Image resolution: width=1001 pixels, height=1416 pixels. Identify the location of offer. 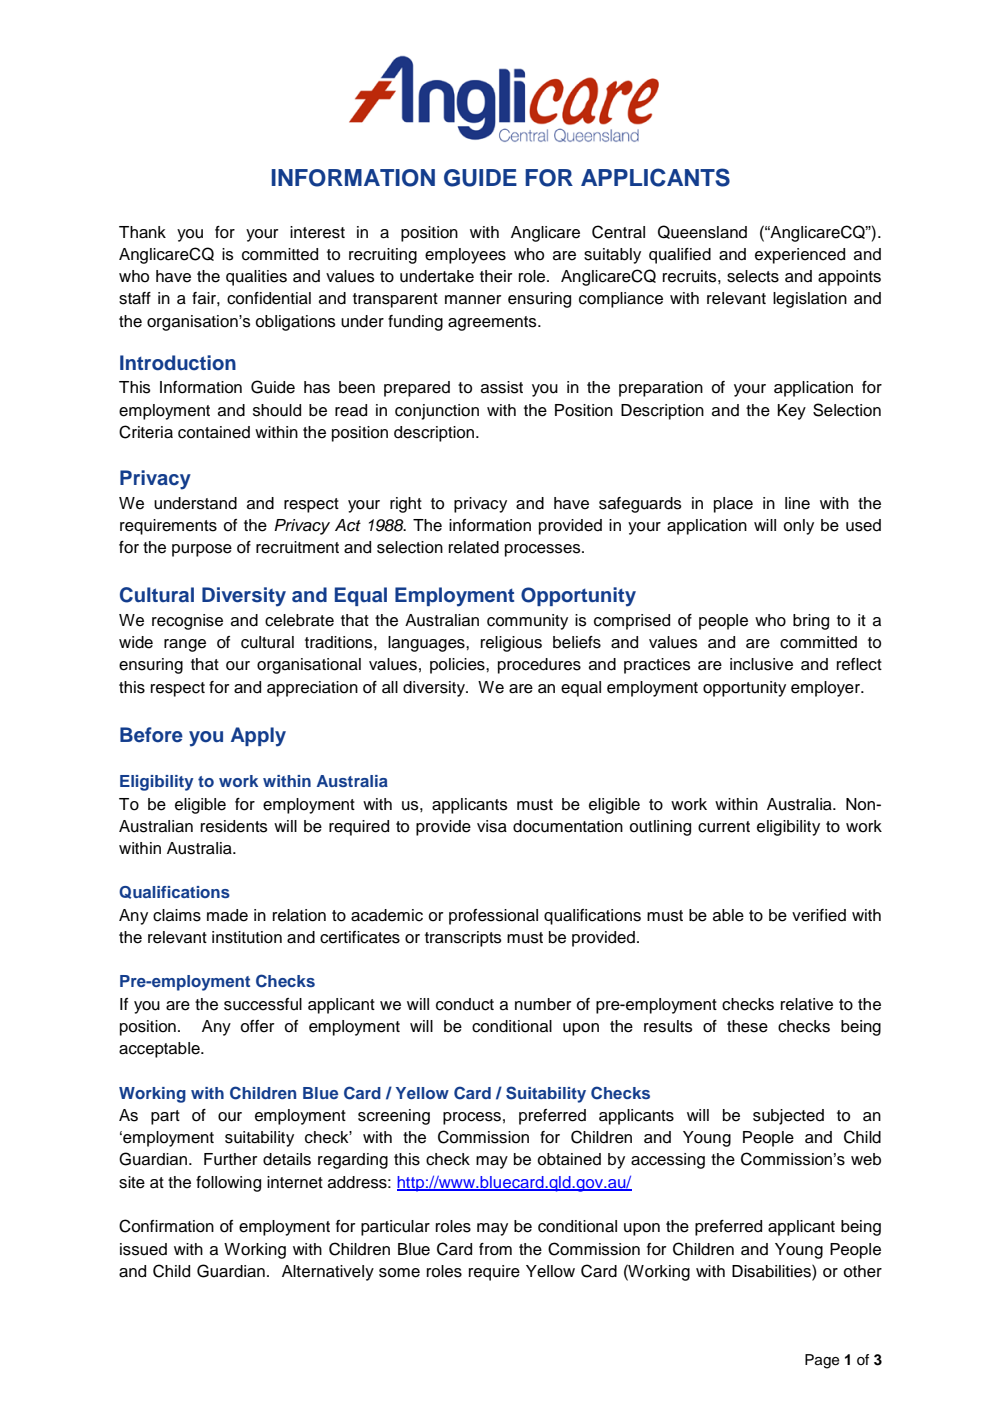
(257, 1026).
